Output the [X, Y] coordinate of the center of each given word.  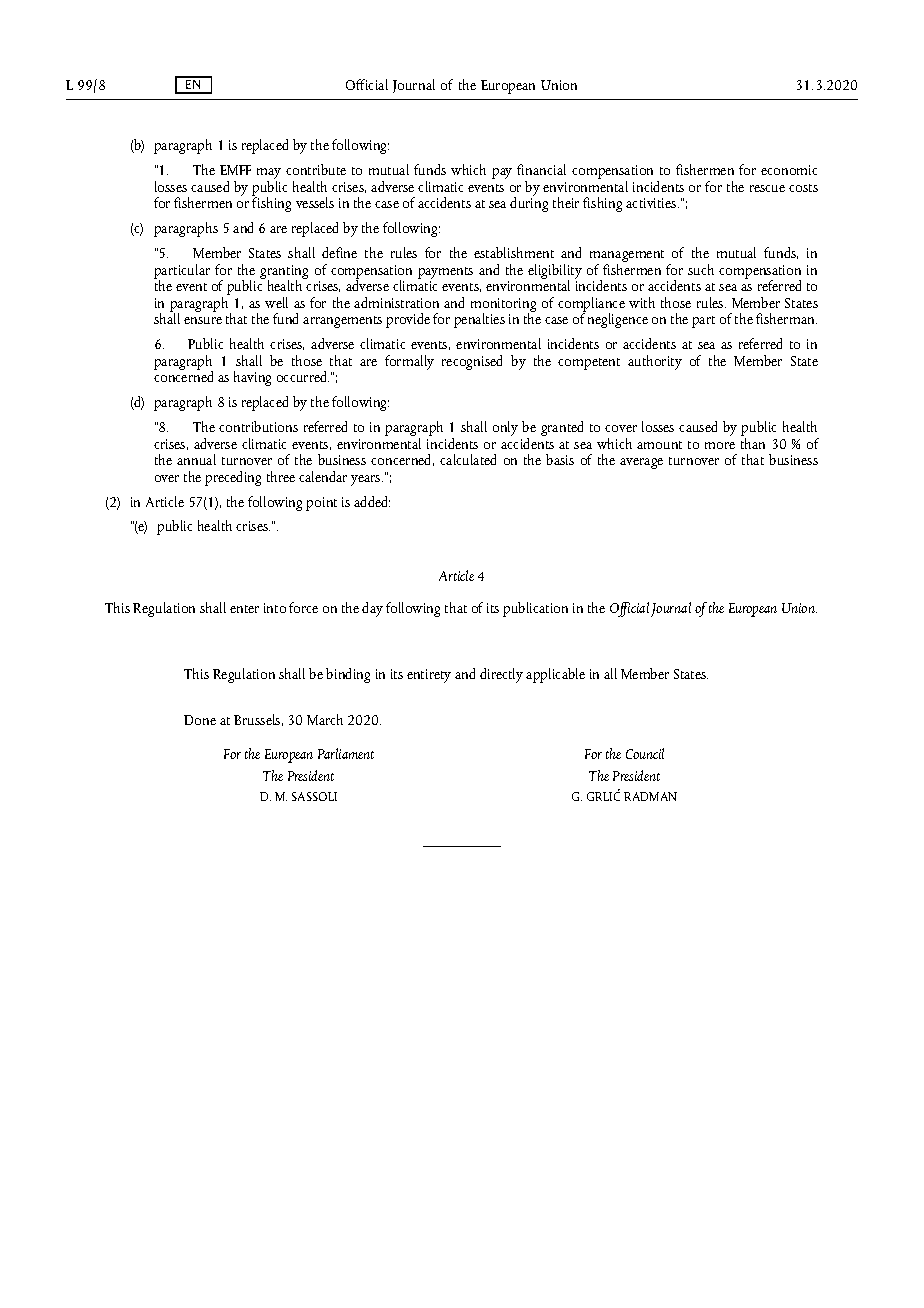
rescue [767, 188]
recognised [472, 362]
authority [655, 362]
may [269, 175]
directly [501, 675]
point [321, 504]
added [372, 501]
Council [645, 753]
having [252, 378]
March [325, 719]
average [641, 463]
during [529, 203]
